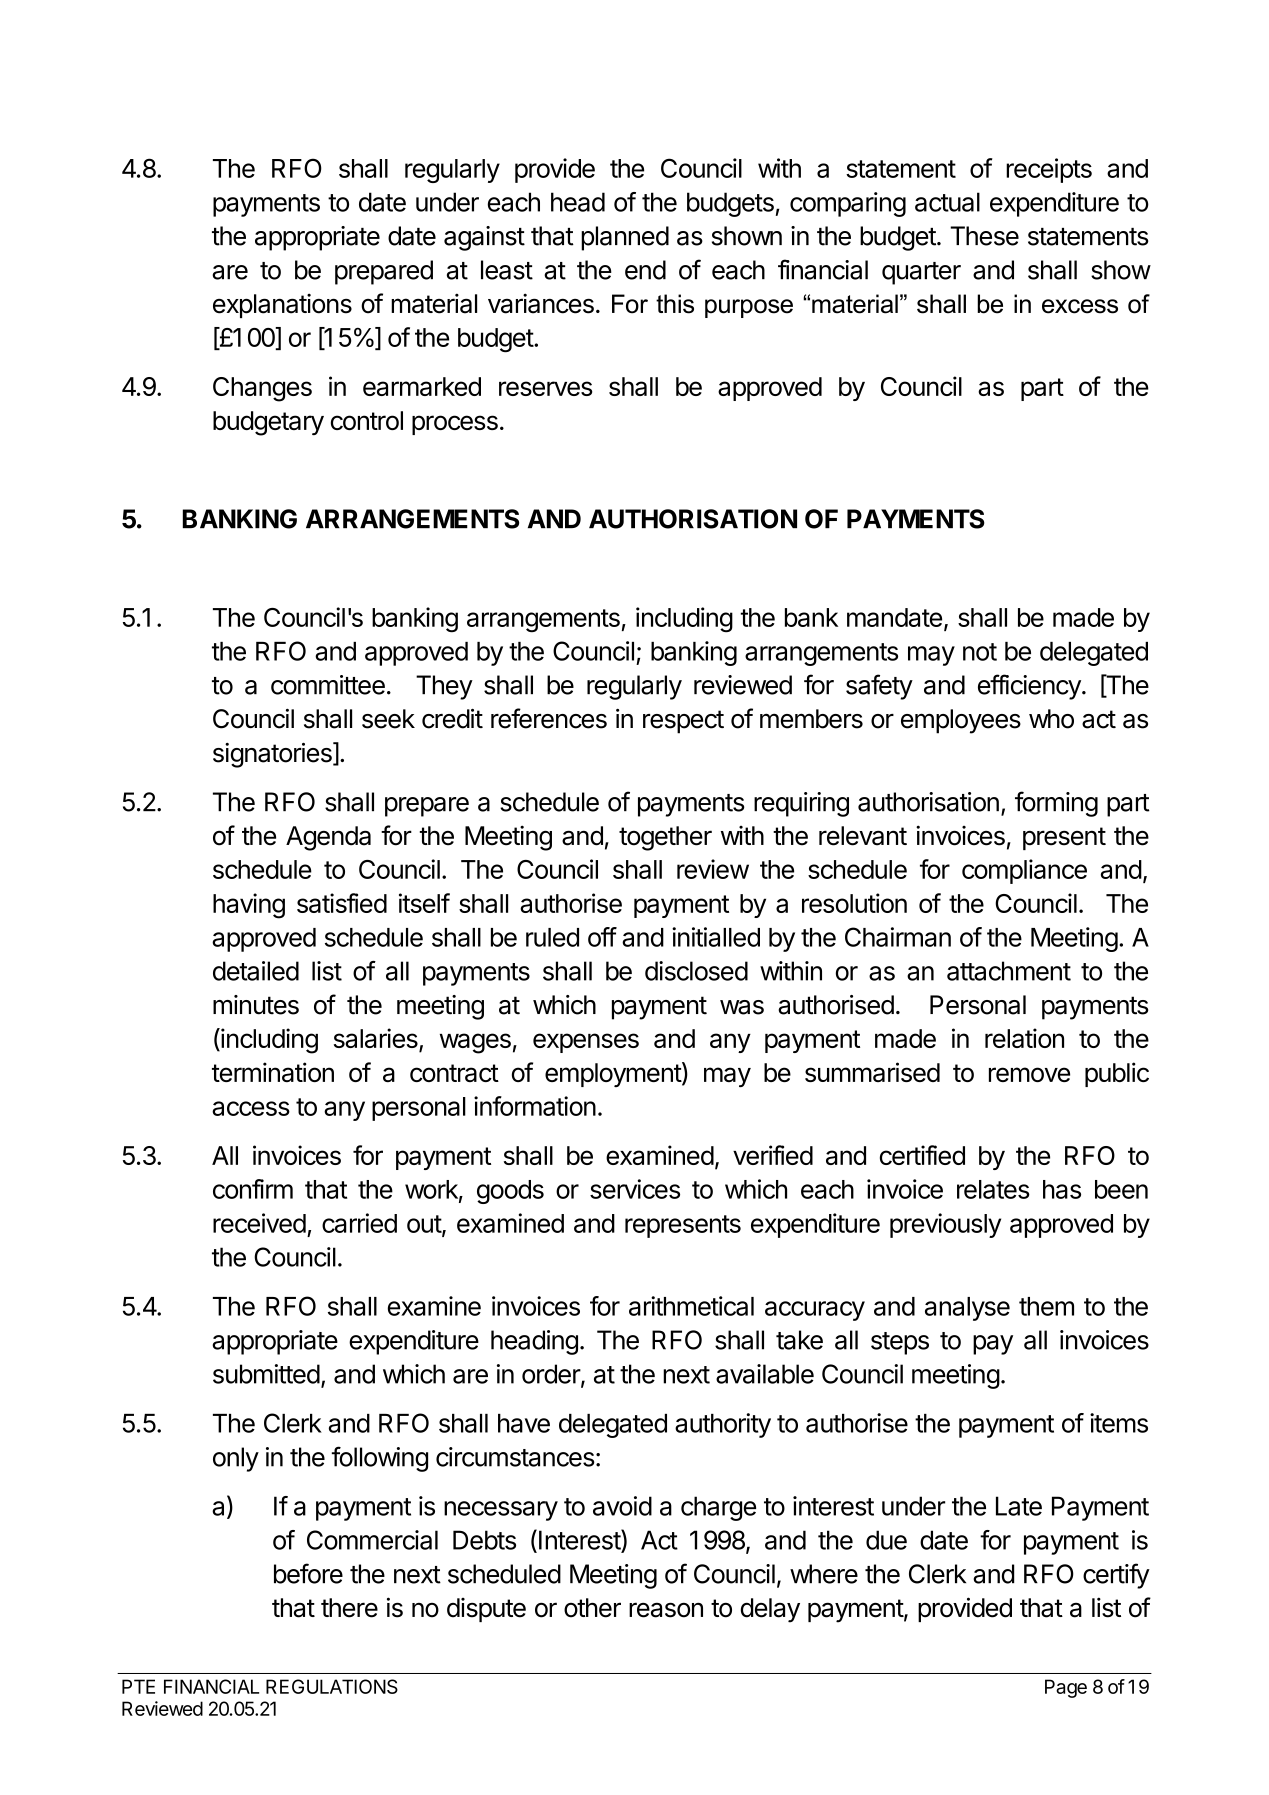 Image resolution: width=1269 pixels, height=1795 pixels. What do you see at coordinates (984, 236) in the page?
I see `These` at bounding box center [984, 236].
